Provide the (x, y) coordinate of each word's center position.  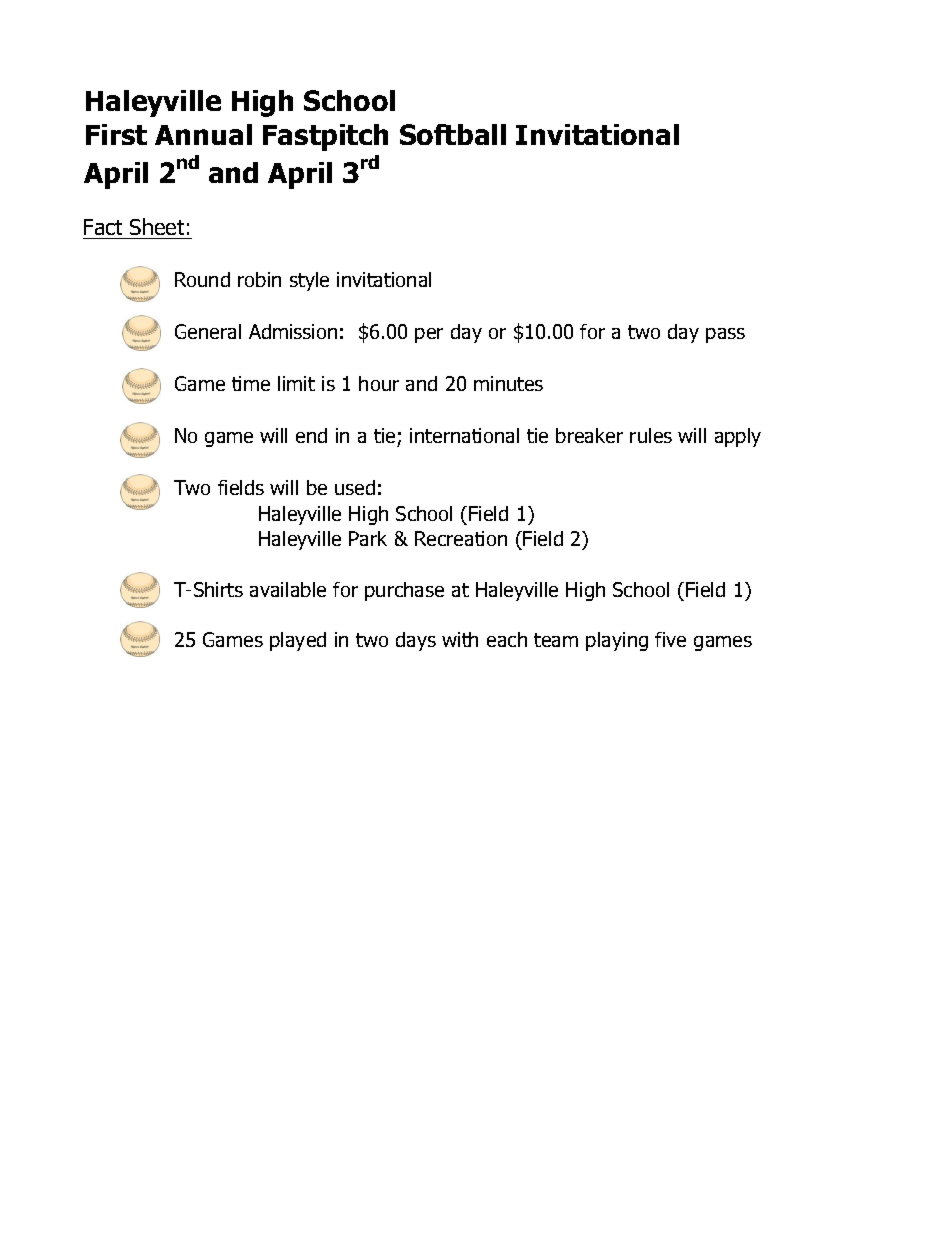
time (251, 383)
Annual (203, 134)
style (309, 281)
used (355, 487)
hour (379, 383)
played (298, 641)
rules (651, 435)
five (670, 639)
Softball (453, 134)
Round (202, 279)
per (429, 335)
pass (725, 335)
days (416, 641)
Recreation (461, 538)
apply (738, 437)
